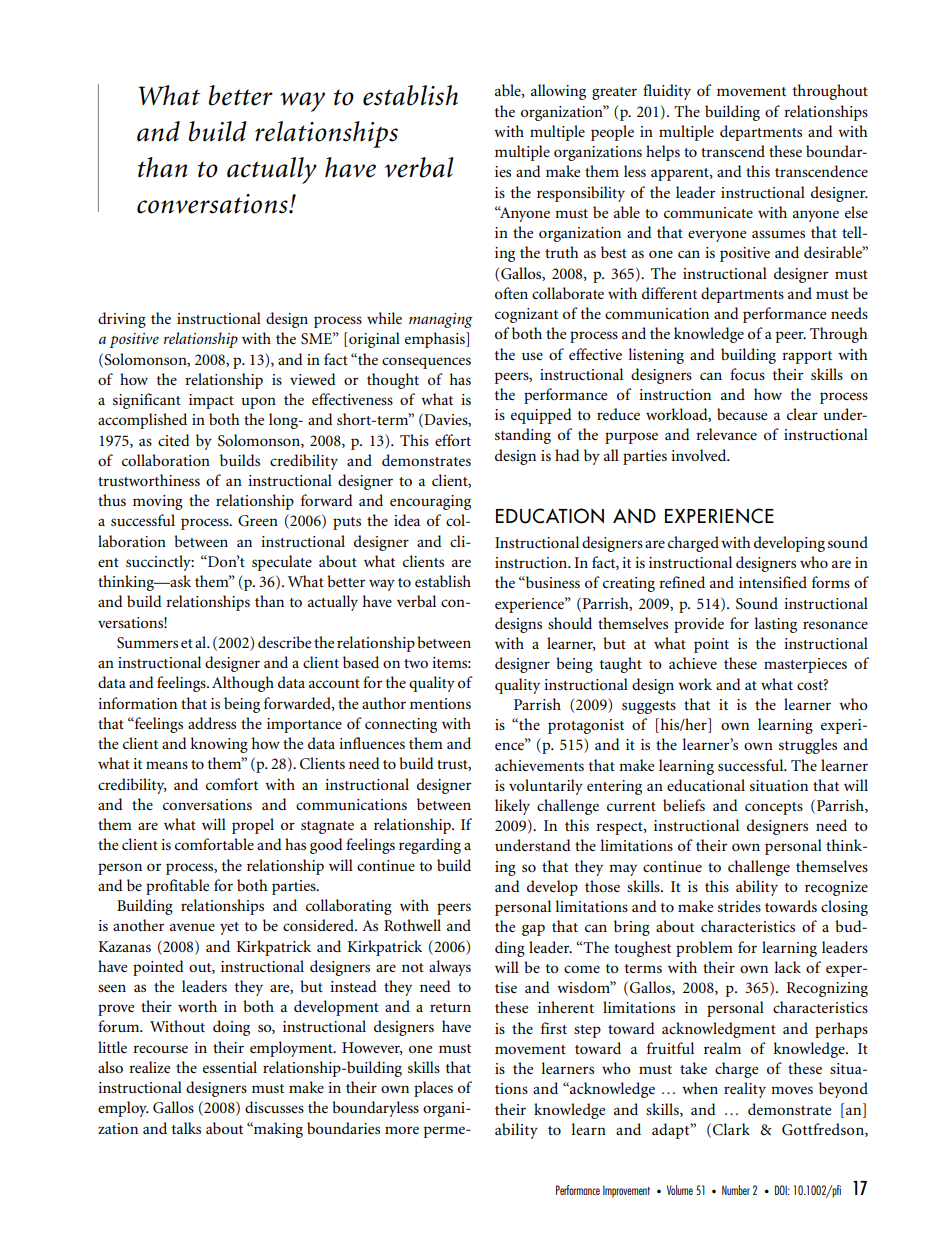  What do you see at coordinates (186, 1128) in the image?
I see `talks` at bounding box center [186, 1128].
